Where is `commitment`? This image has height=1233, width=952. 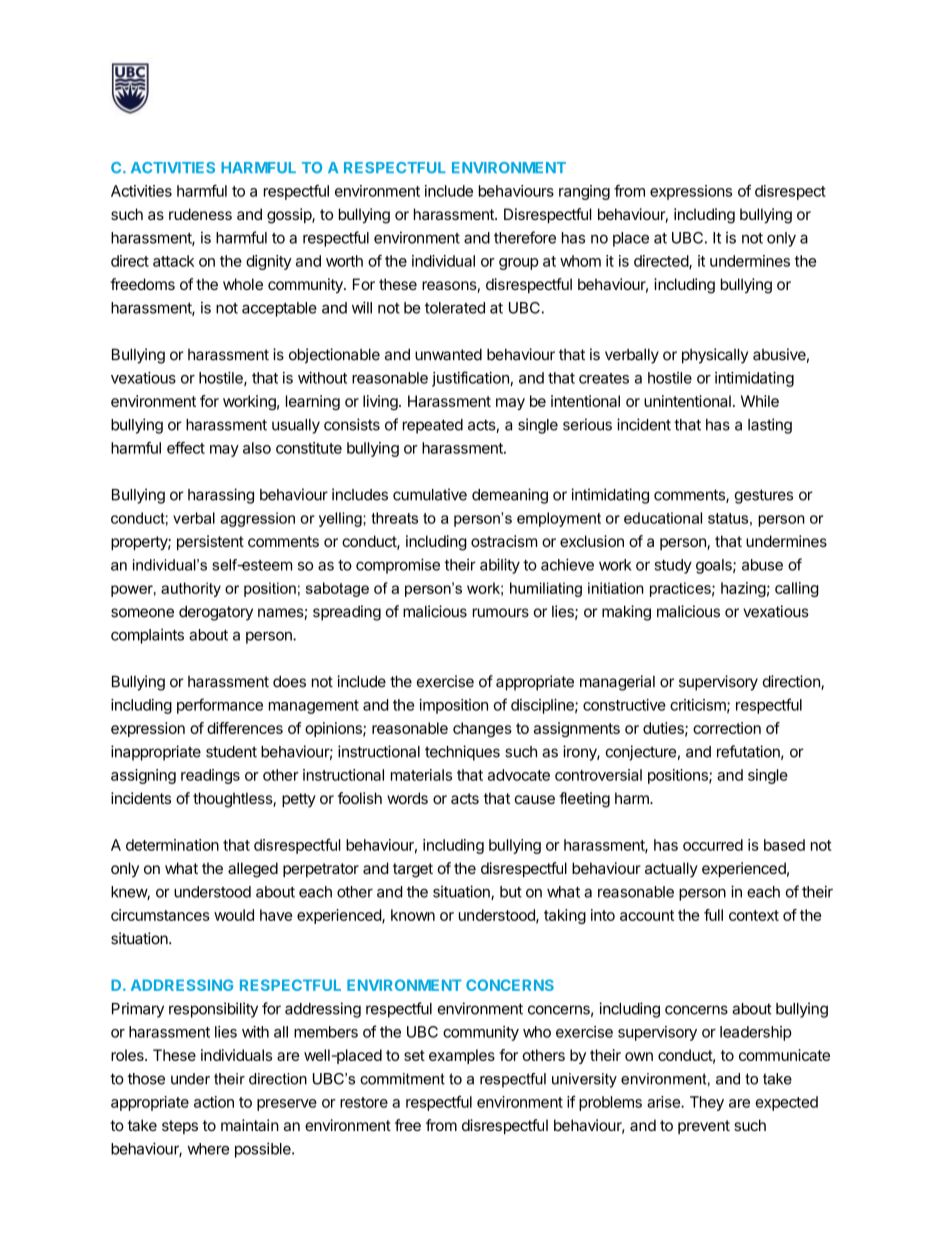 commitment is located at coordinates (402, 1079).
